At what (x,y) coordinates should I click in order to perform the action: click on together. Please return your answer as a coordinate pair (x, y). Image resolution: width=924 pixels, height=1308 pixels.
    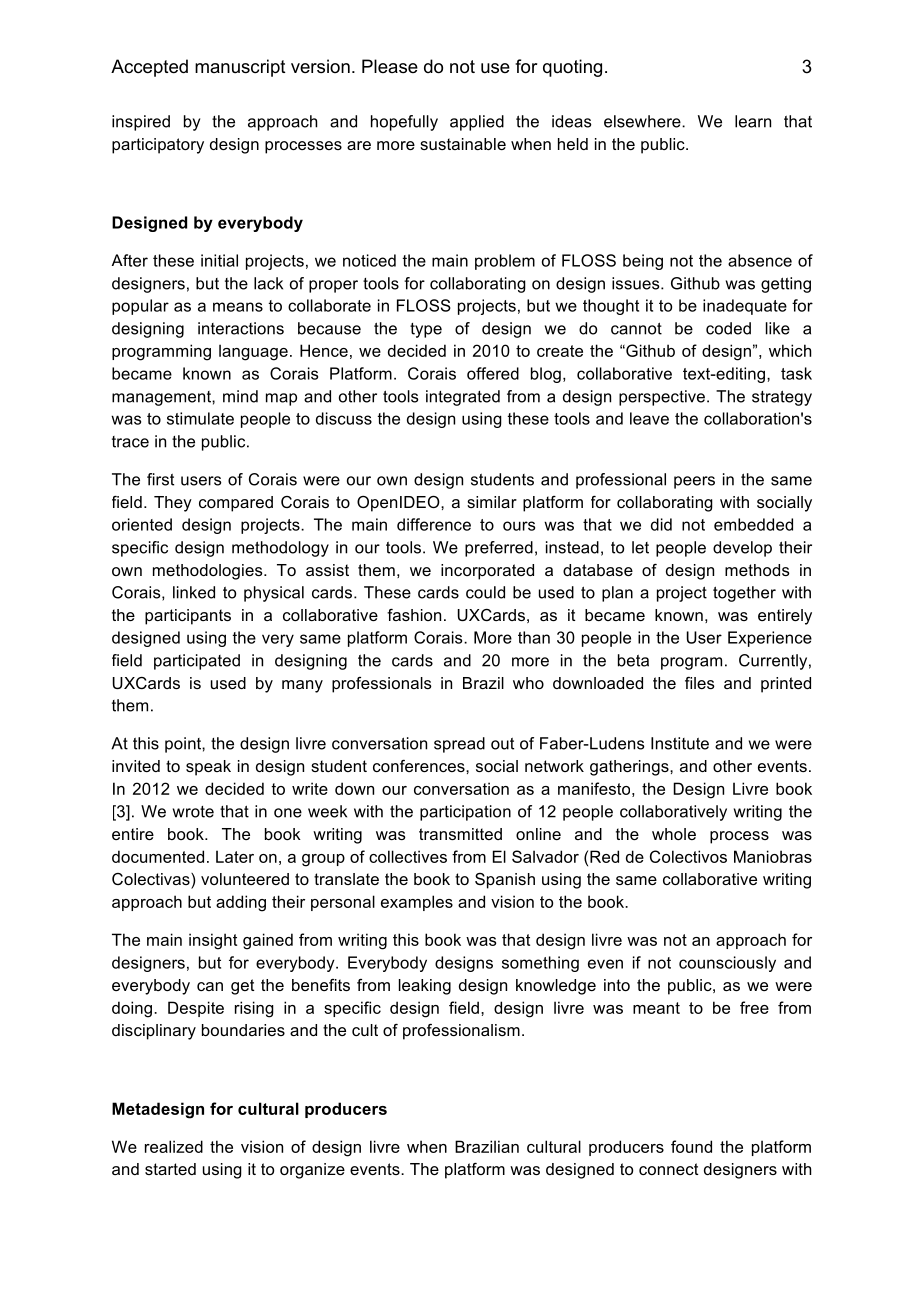
    Looking at the image, I should click on (744, 594).
